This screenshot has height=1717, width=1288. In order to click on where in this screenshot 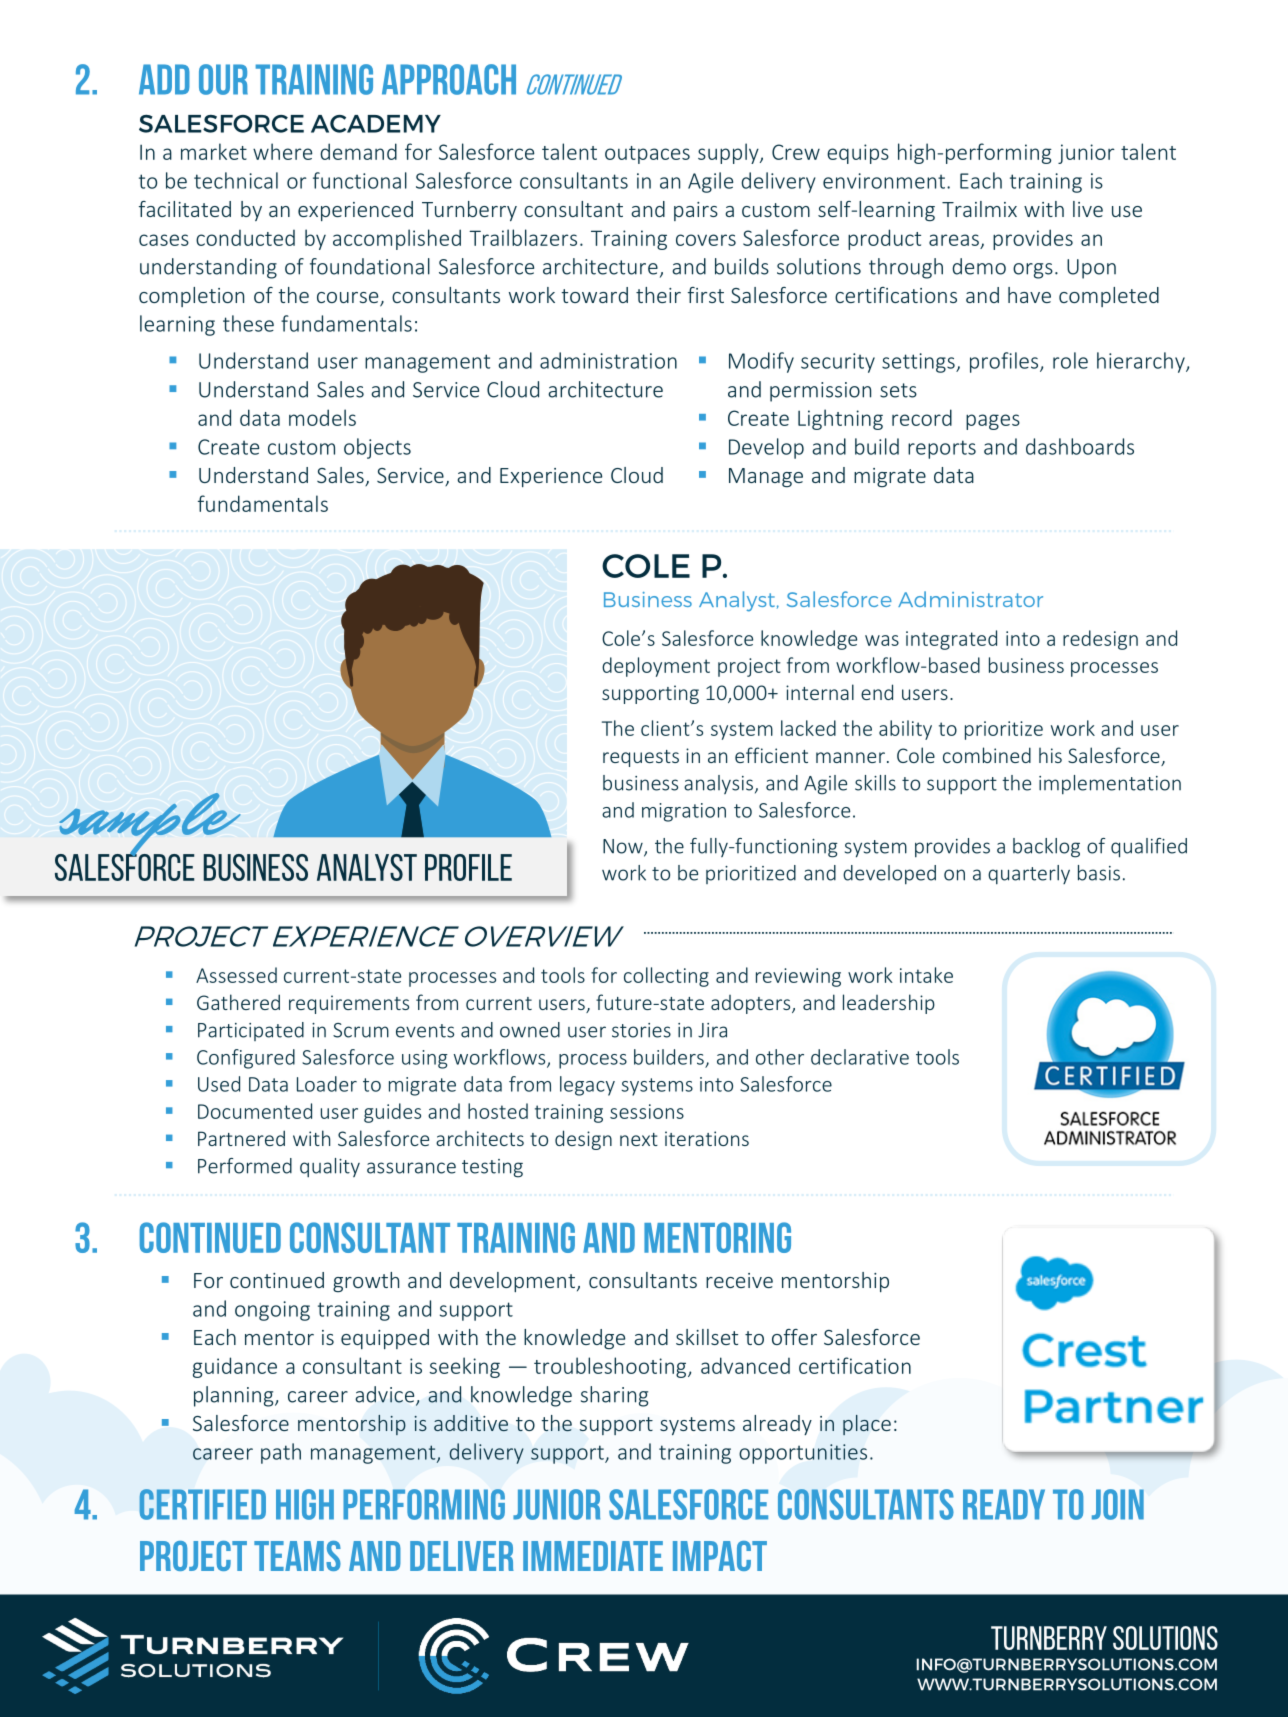, I will do `click(283, 151)`.
